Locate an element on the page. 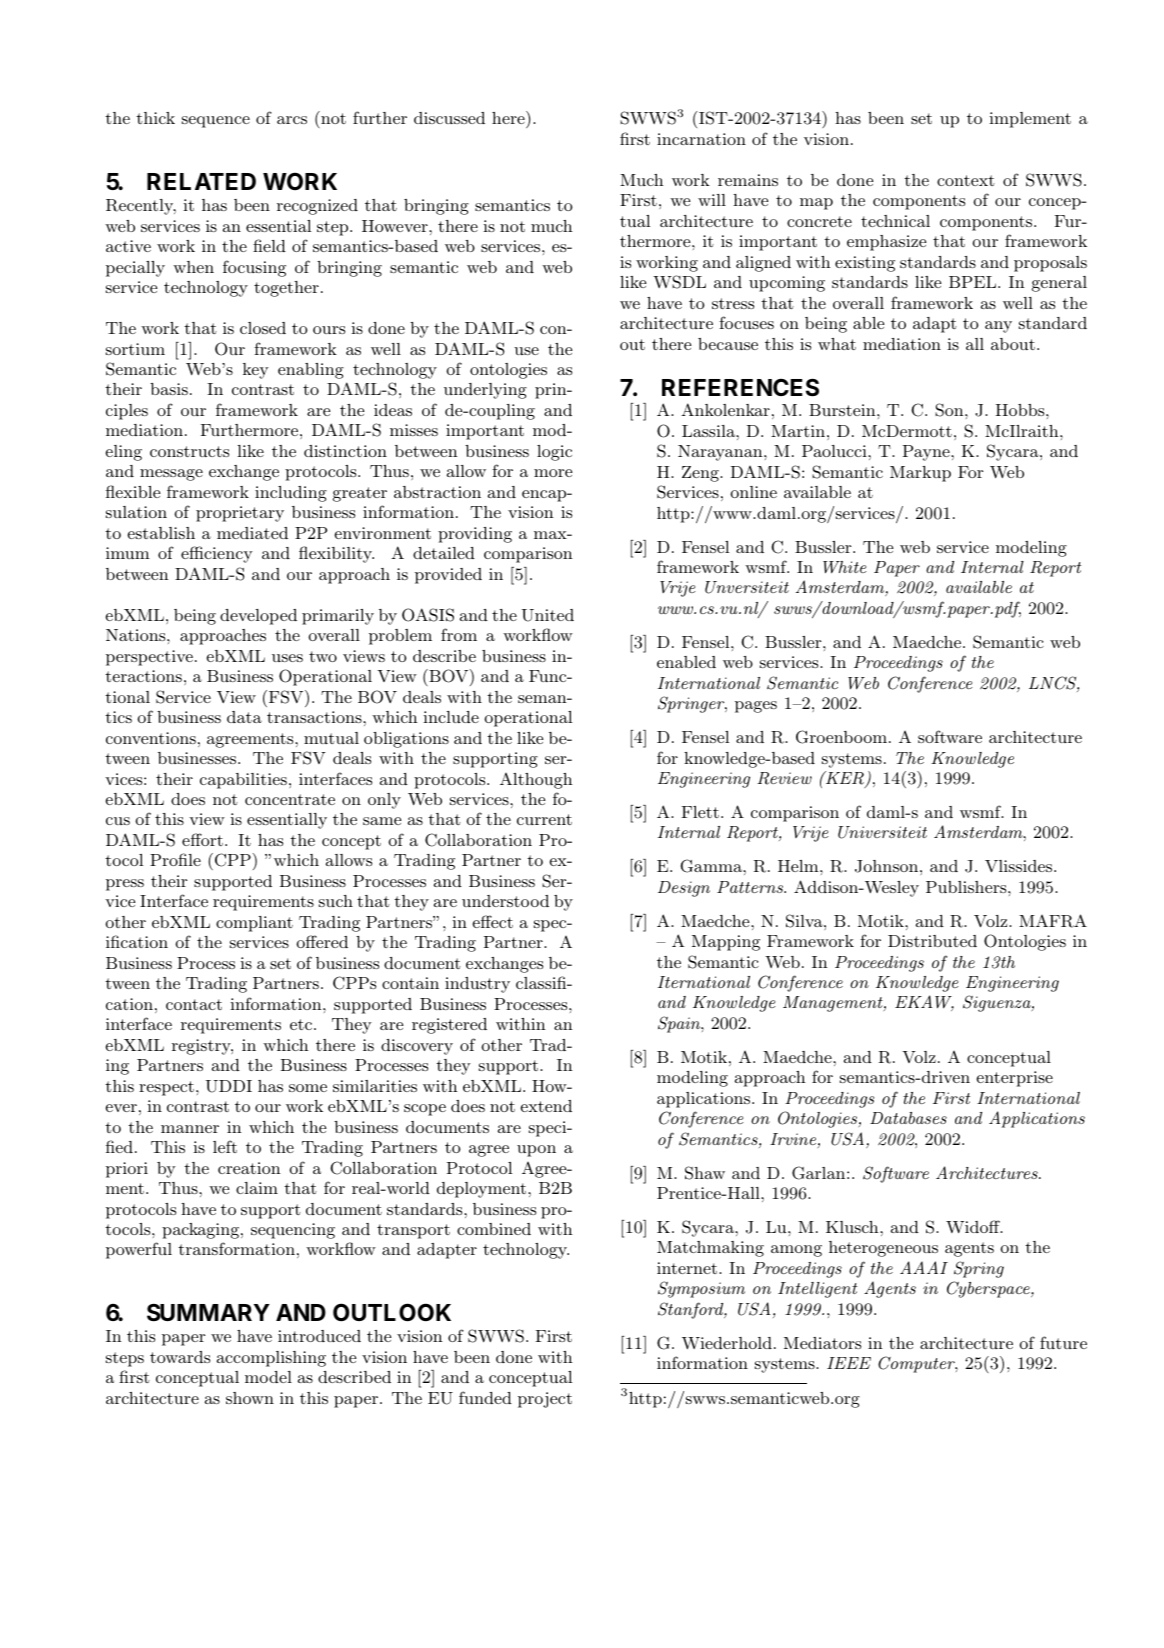 The width and height of the document is (1164, 1648). logic is located at coordinates (554, 453).
